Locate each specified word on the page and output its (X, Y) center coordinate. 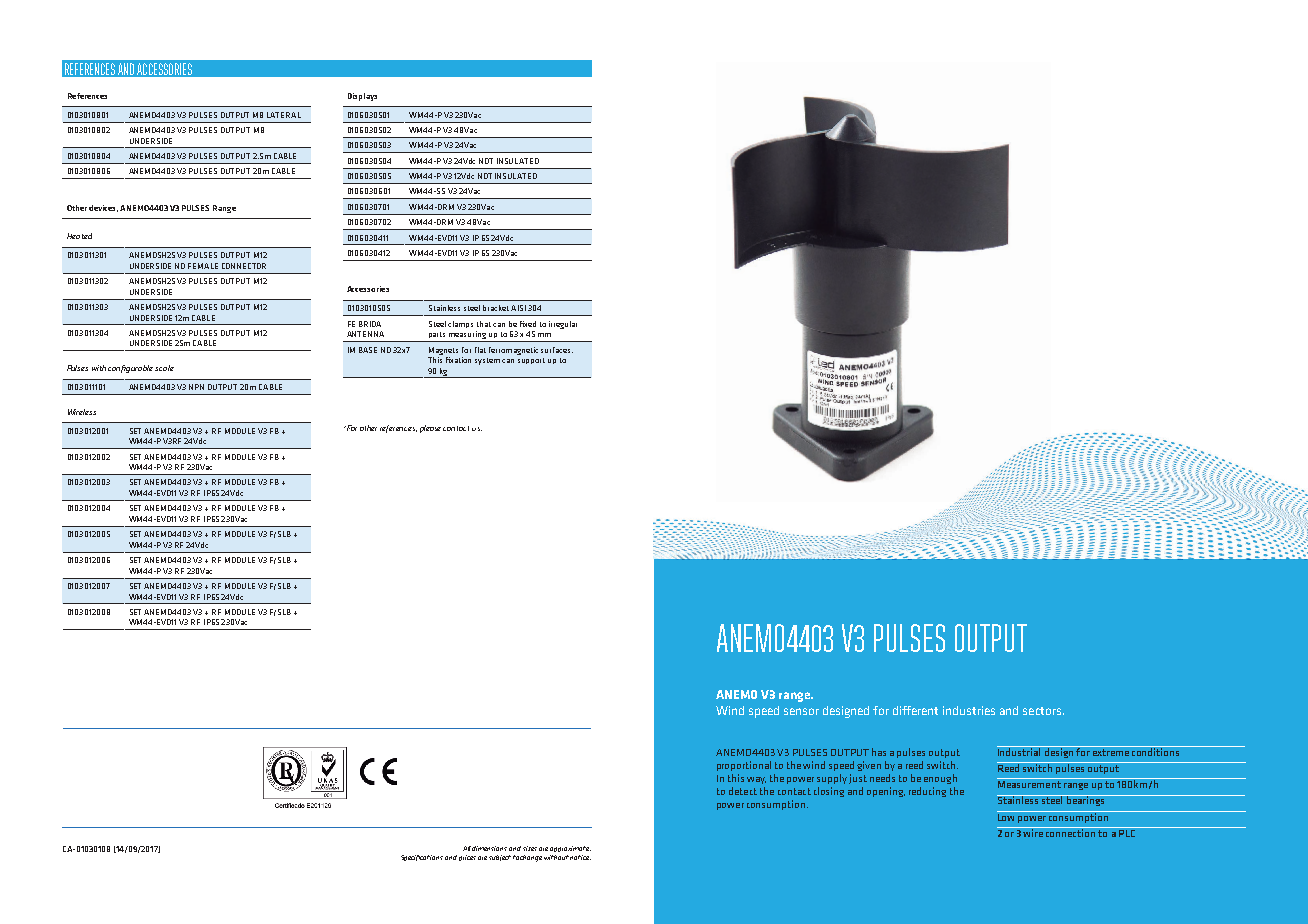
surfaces (557, 350)
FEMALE (203, 266)
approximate (570, 849)
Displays (362, 97)
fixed (528, 324)
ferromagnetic (513, 351)
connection (1071, 832)
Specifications (422, 858)
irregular (563, 325)
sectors (1042, 711)
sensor (801, 711)
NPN (196, 387)
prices (467, 858)
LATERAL (284, 115)
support (531, 361)
